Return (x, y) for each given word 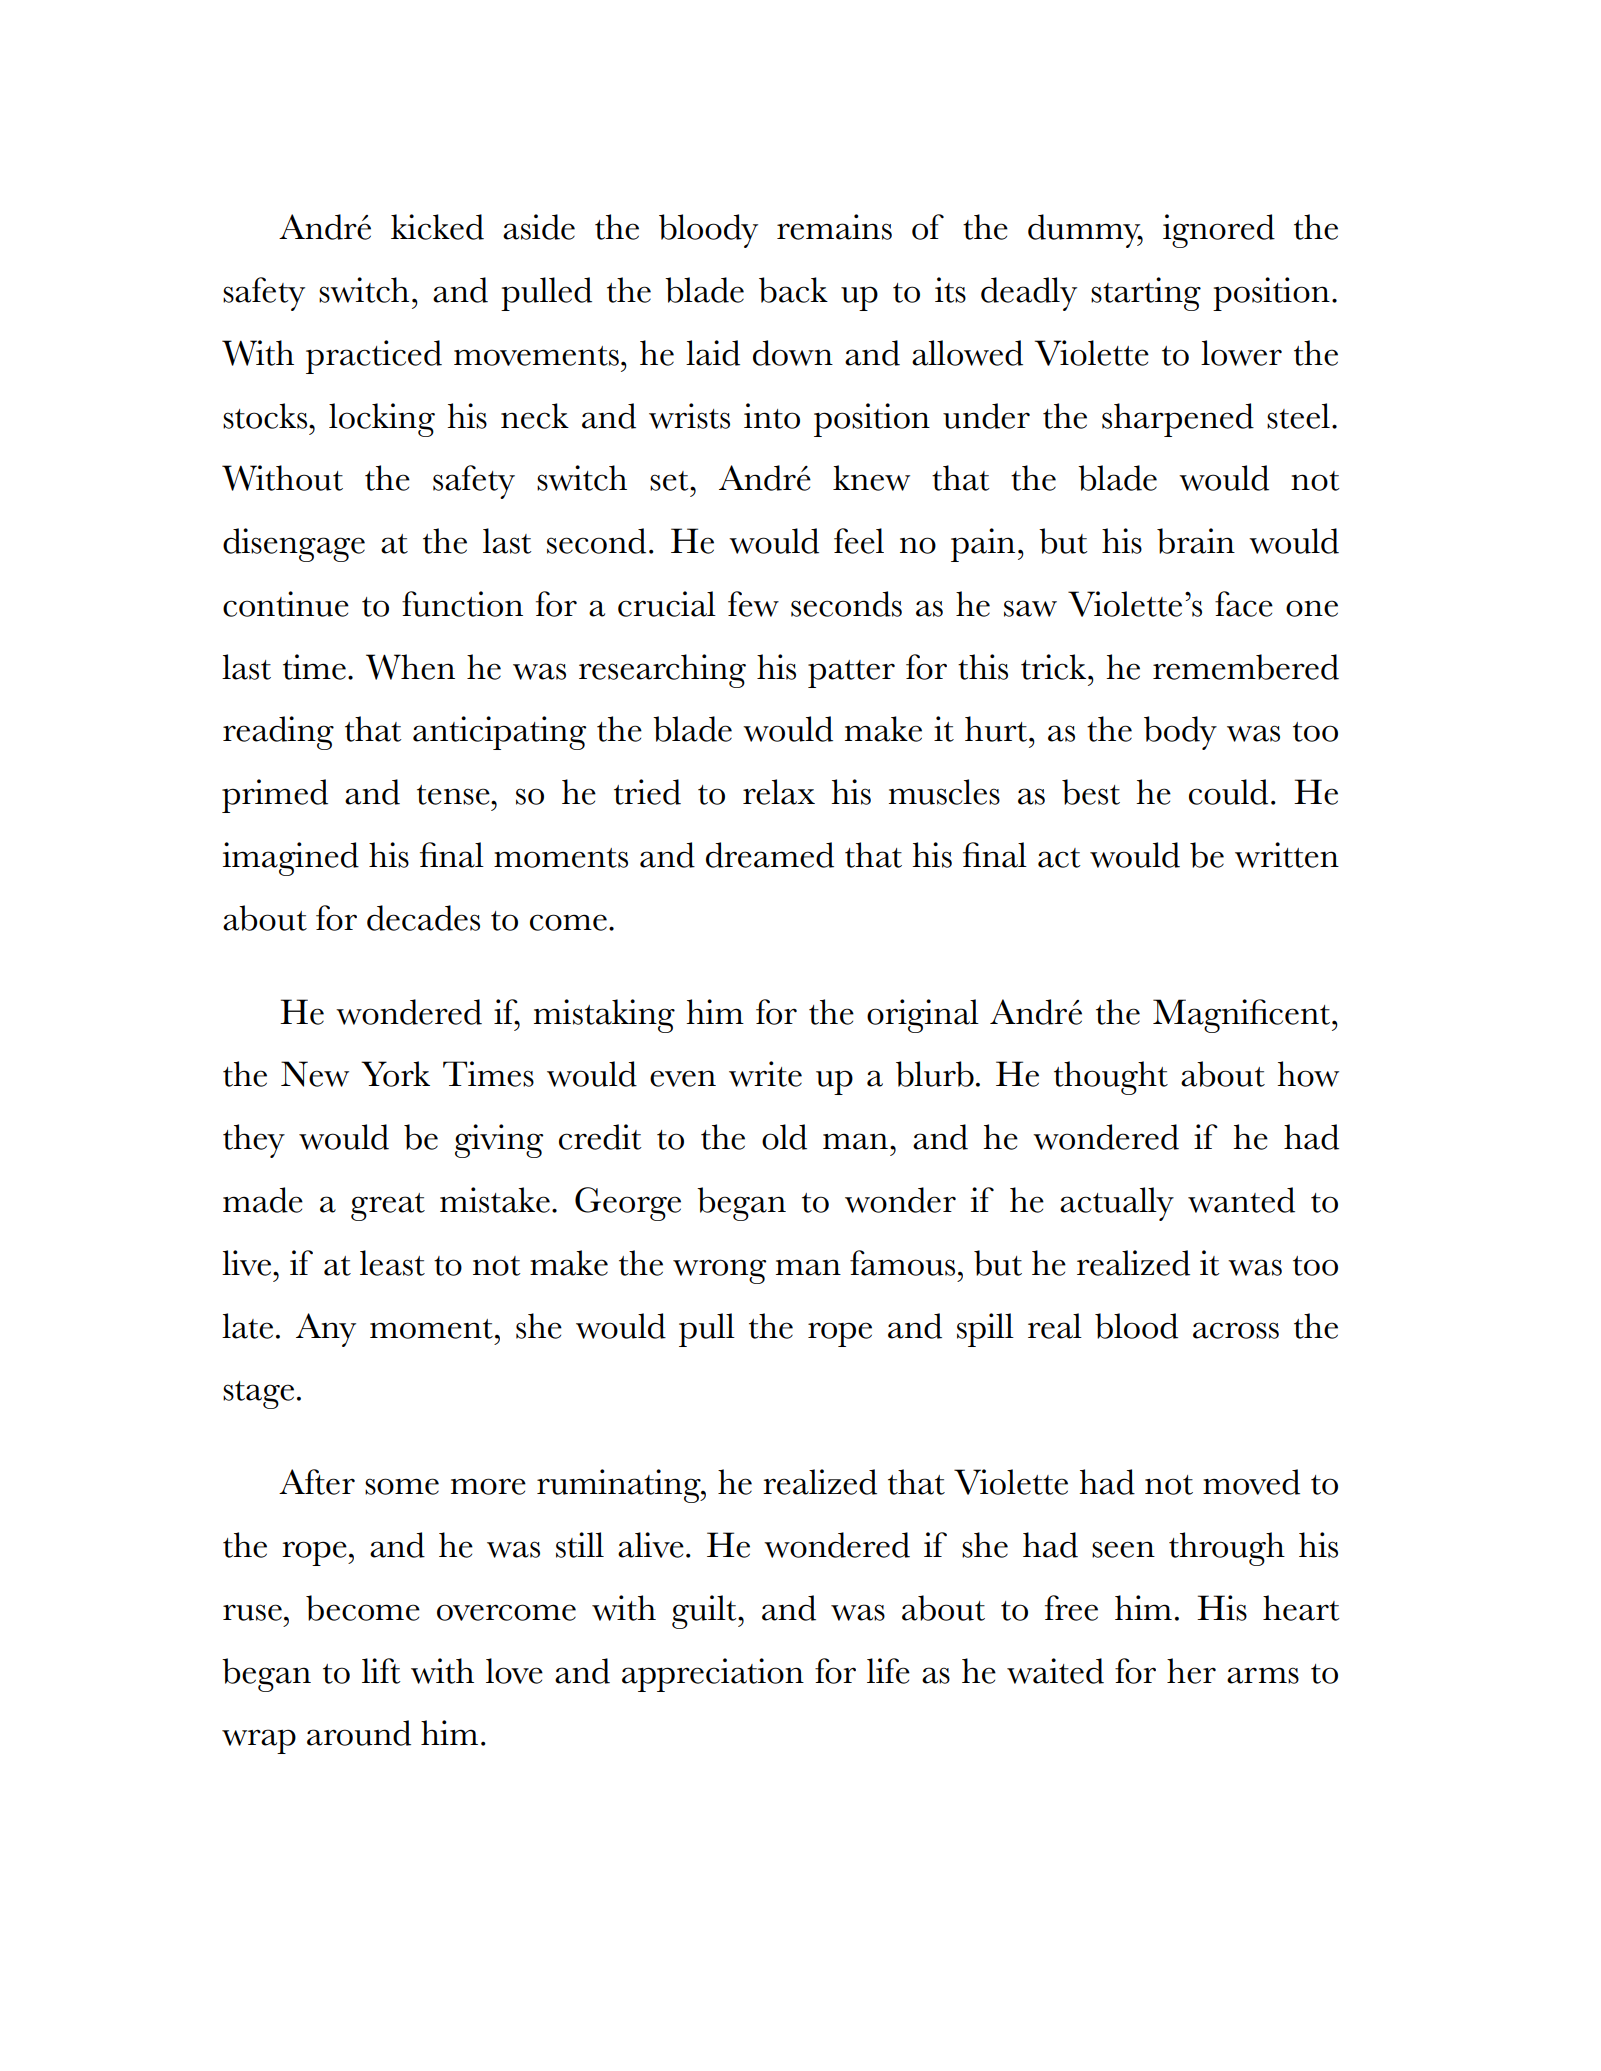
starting (1146, 294)
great (388, 1207)
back (793, 290)
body (1180, 733)
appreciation (713, 1675)
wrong (719, 1271)
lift (381, 1671)
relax (779, 792)
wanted (1241, 1200)
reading (278, 733)
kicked (437, 227)
